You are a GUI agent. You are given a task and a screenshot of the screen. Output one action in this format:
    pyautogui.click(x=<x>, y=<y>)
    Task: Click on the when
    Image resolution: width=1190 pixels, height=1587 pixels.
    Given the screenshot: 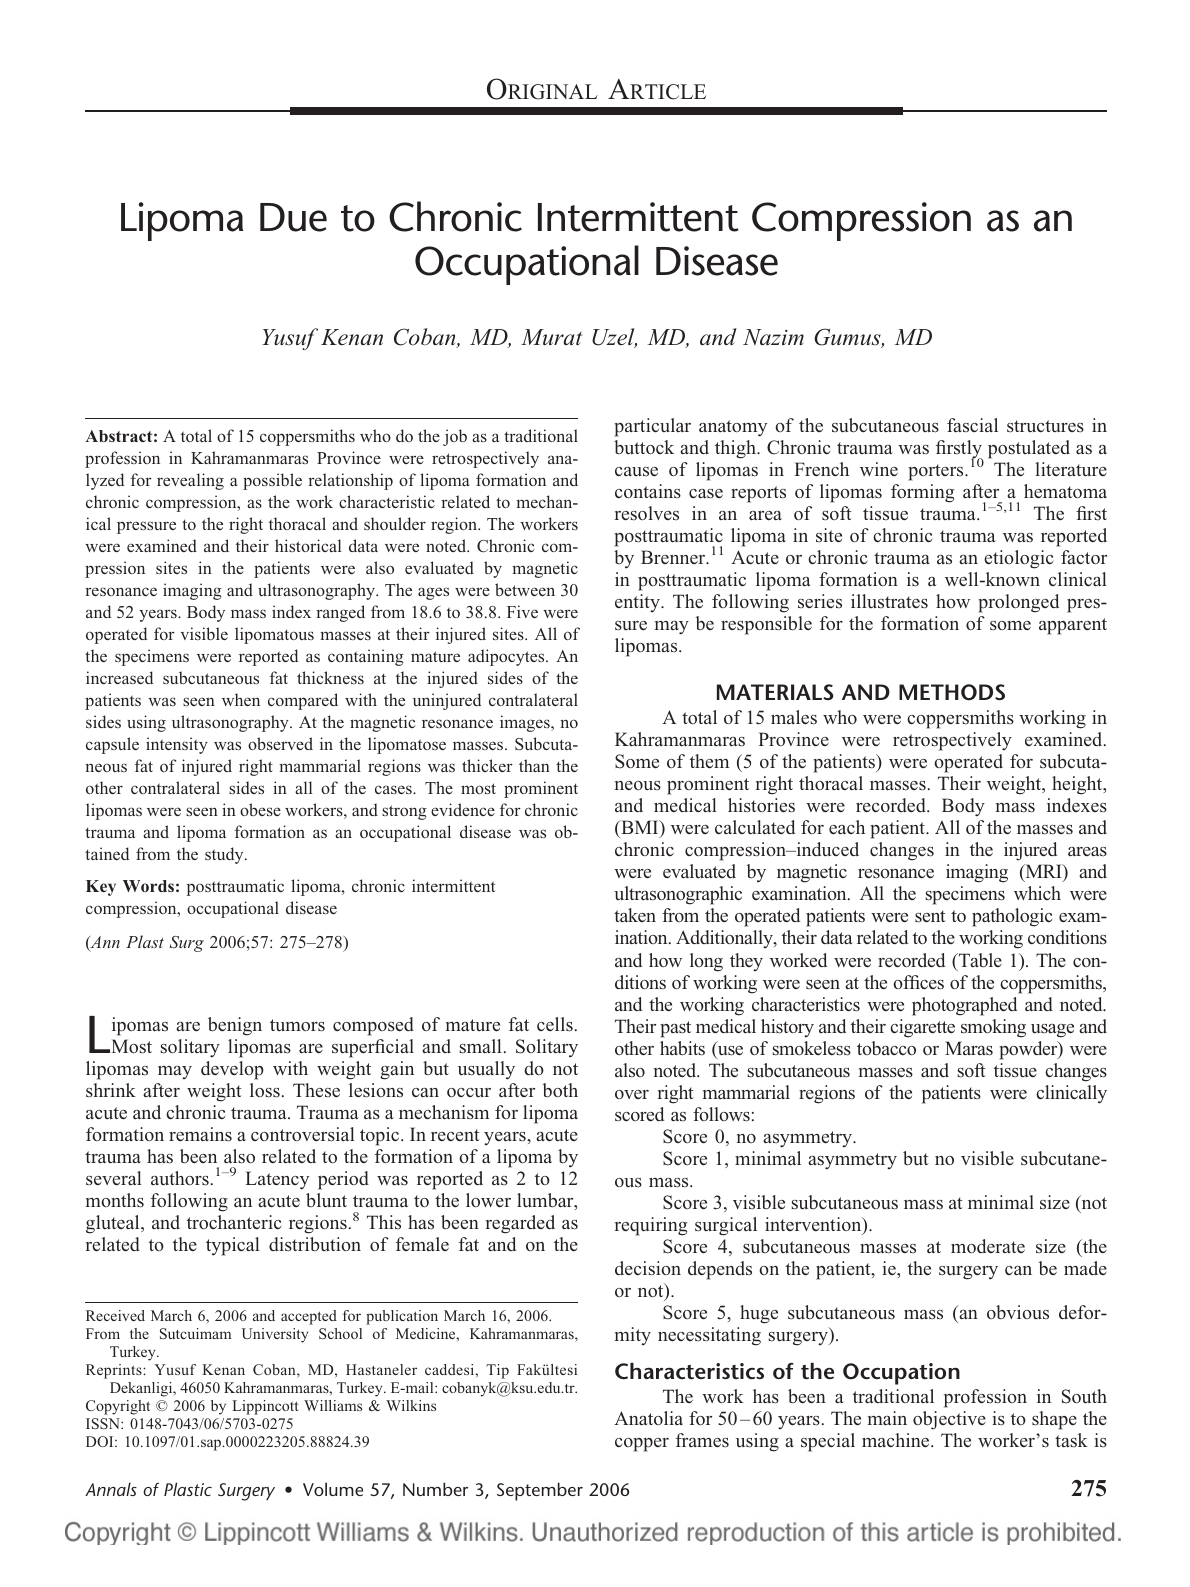 What is the action you would take?
    pyautogui.click(x=241, y=699)
